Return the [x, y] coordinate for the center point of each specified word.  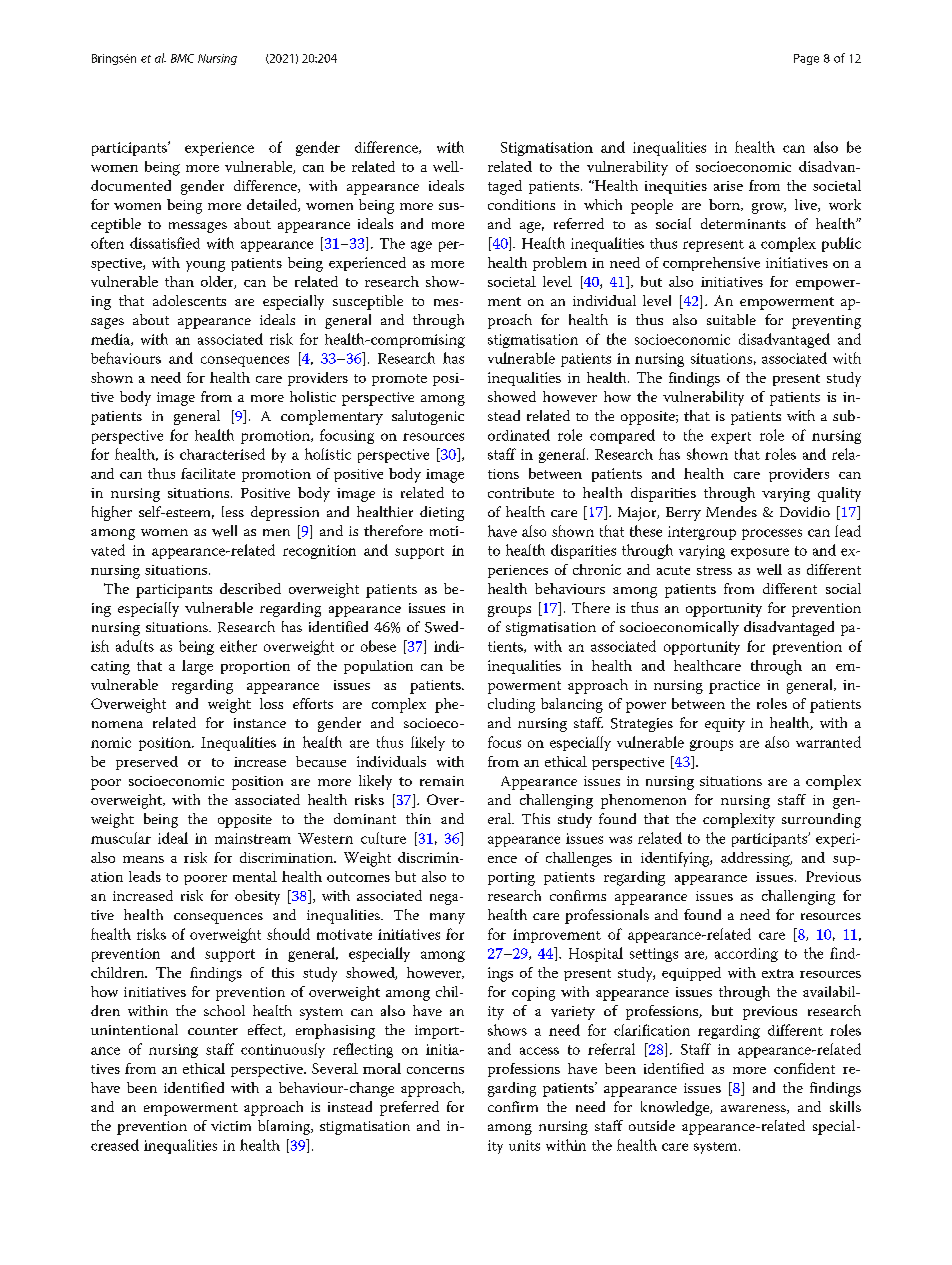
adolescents [189, 300]
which [603, 204]
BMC [182, 58]
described [250, 588]
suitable [731, 319]
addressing [756, 859]
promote [399, 380]
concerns [435, 1070]
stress [714, 570]
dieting [442, 513]
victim [231, 1126]
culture [383, 838]
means [143, 859]
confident [804, 1068]
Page [806, 59]
